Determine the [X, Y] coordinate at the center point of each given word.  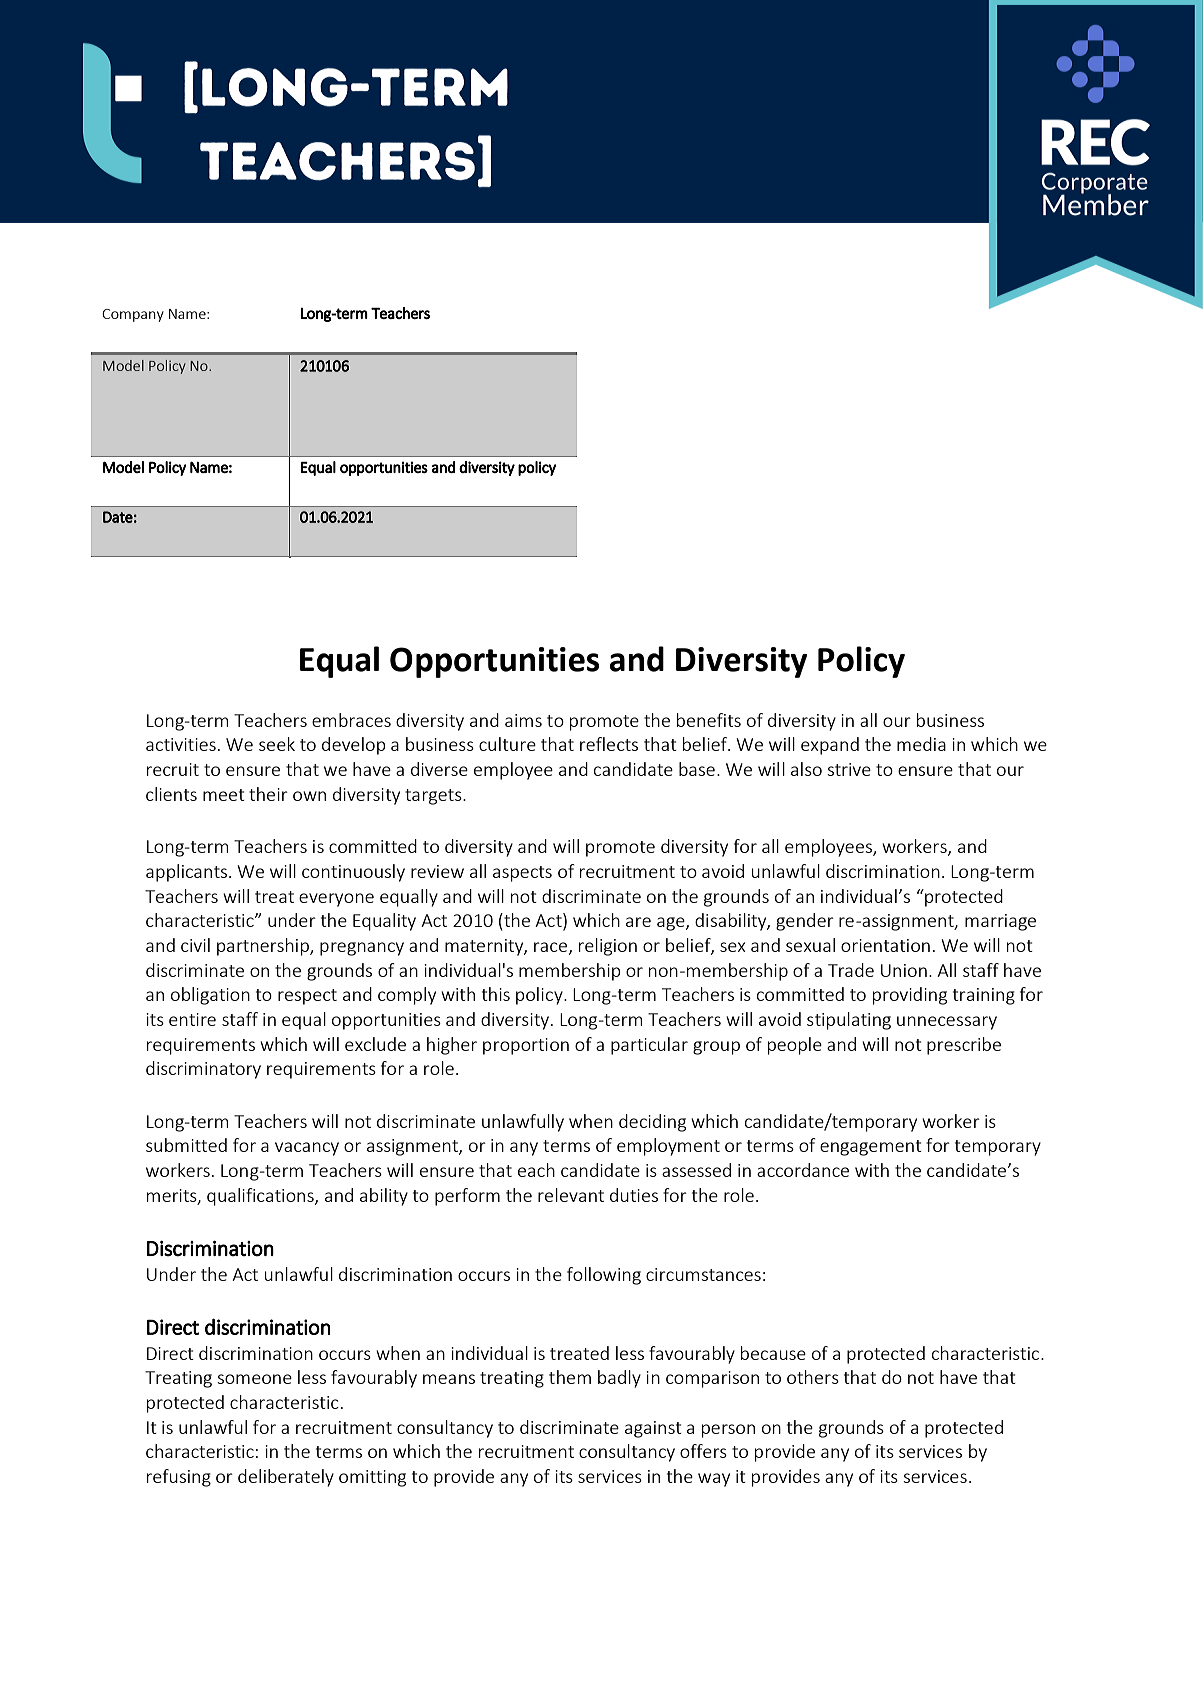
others [813, 1377]
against [653, 1429]
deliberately [286, 1478]
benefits [709, 720]
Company [133, 315]
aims [523, 720]
